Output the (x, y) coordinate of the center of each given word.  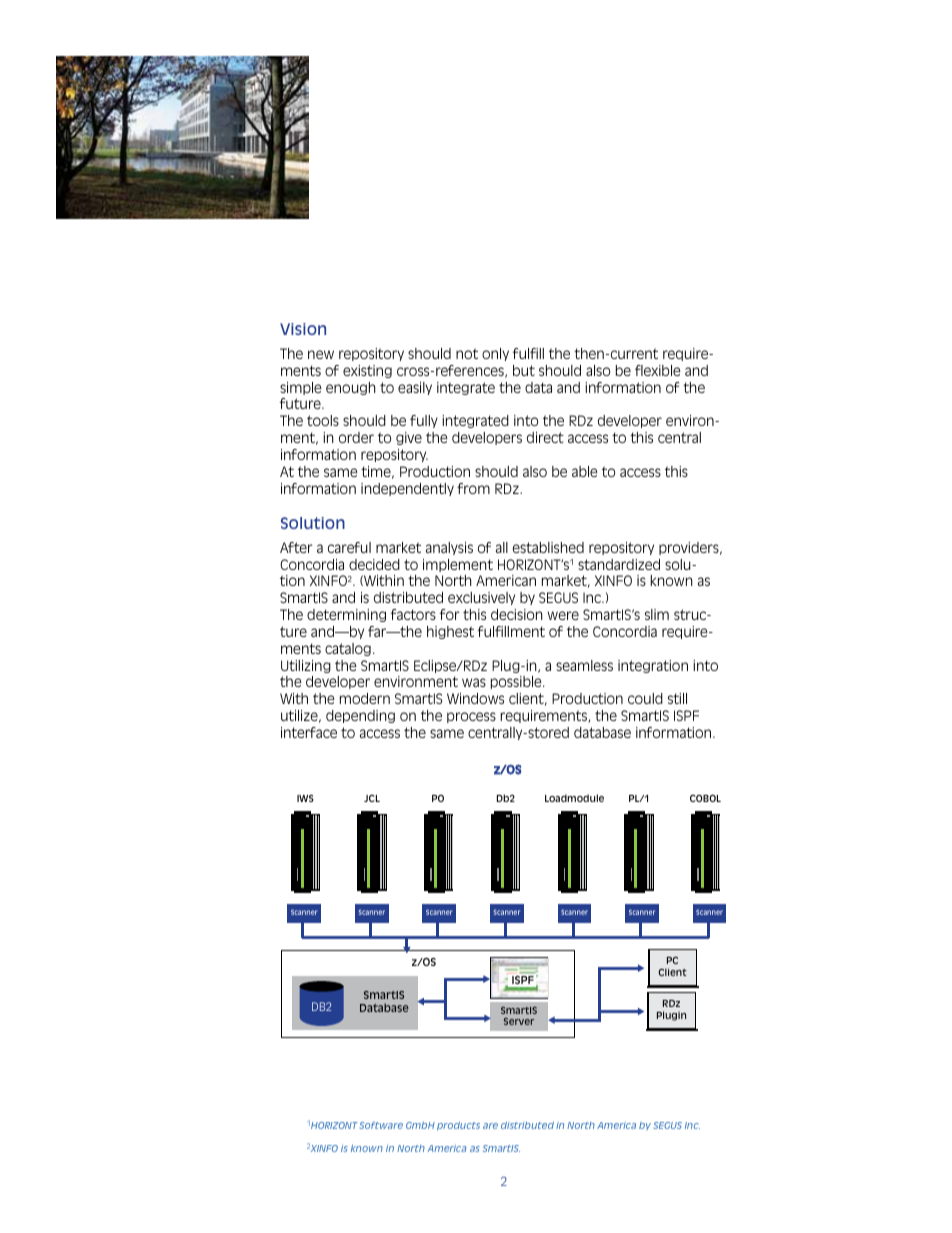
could (645, 698)
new (321, 354)
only (495, 354)
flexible (658, 370)
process (471, 717)
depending (360, 716)
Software (380, 1125)
